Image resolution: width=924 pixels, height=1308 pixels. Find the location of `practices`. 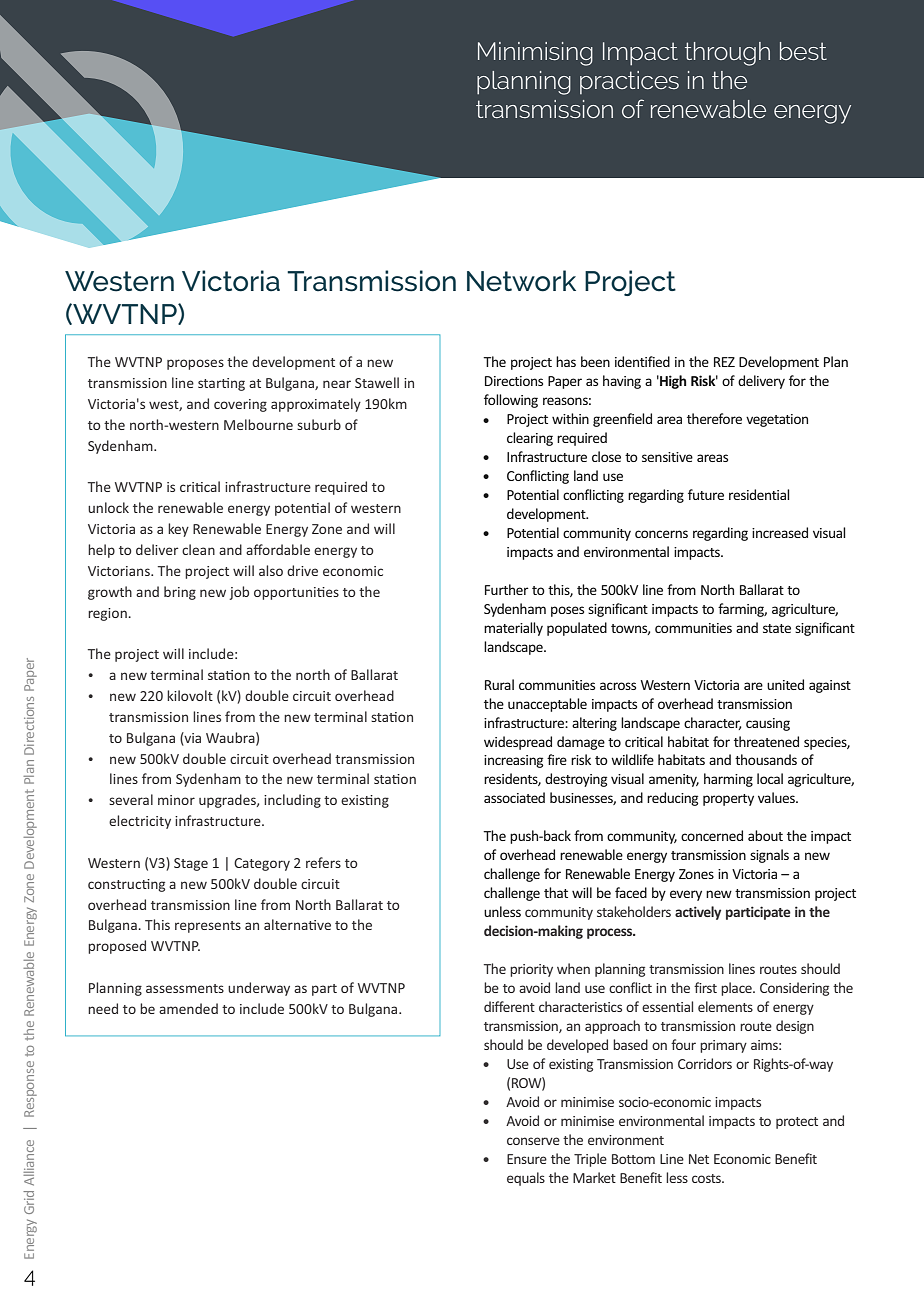

practices is located at coordinates (629, 82).
